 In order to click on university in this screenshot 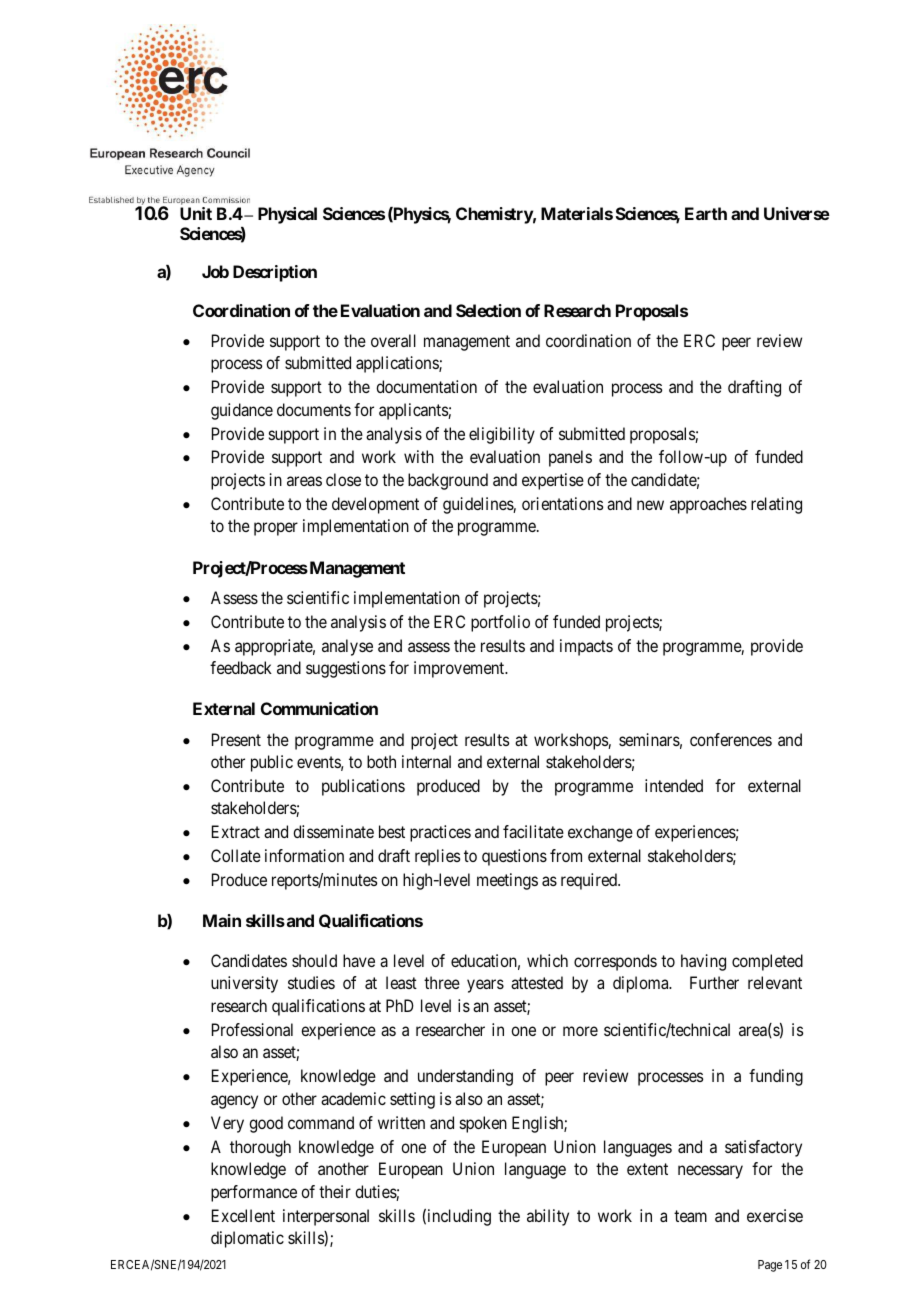, I will do `click(244, 984)`.
